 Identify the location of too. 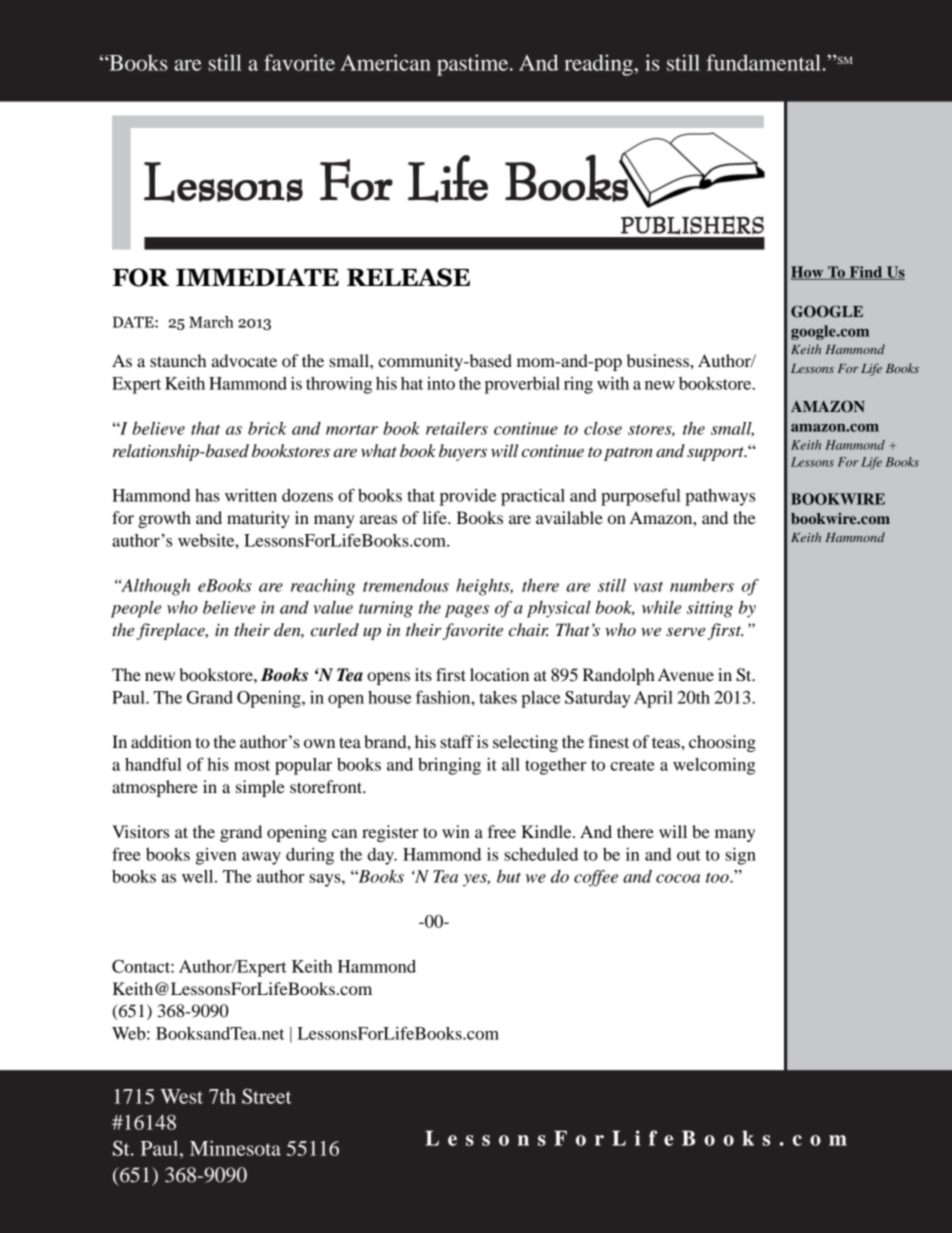
(718, 877).
